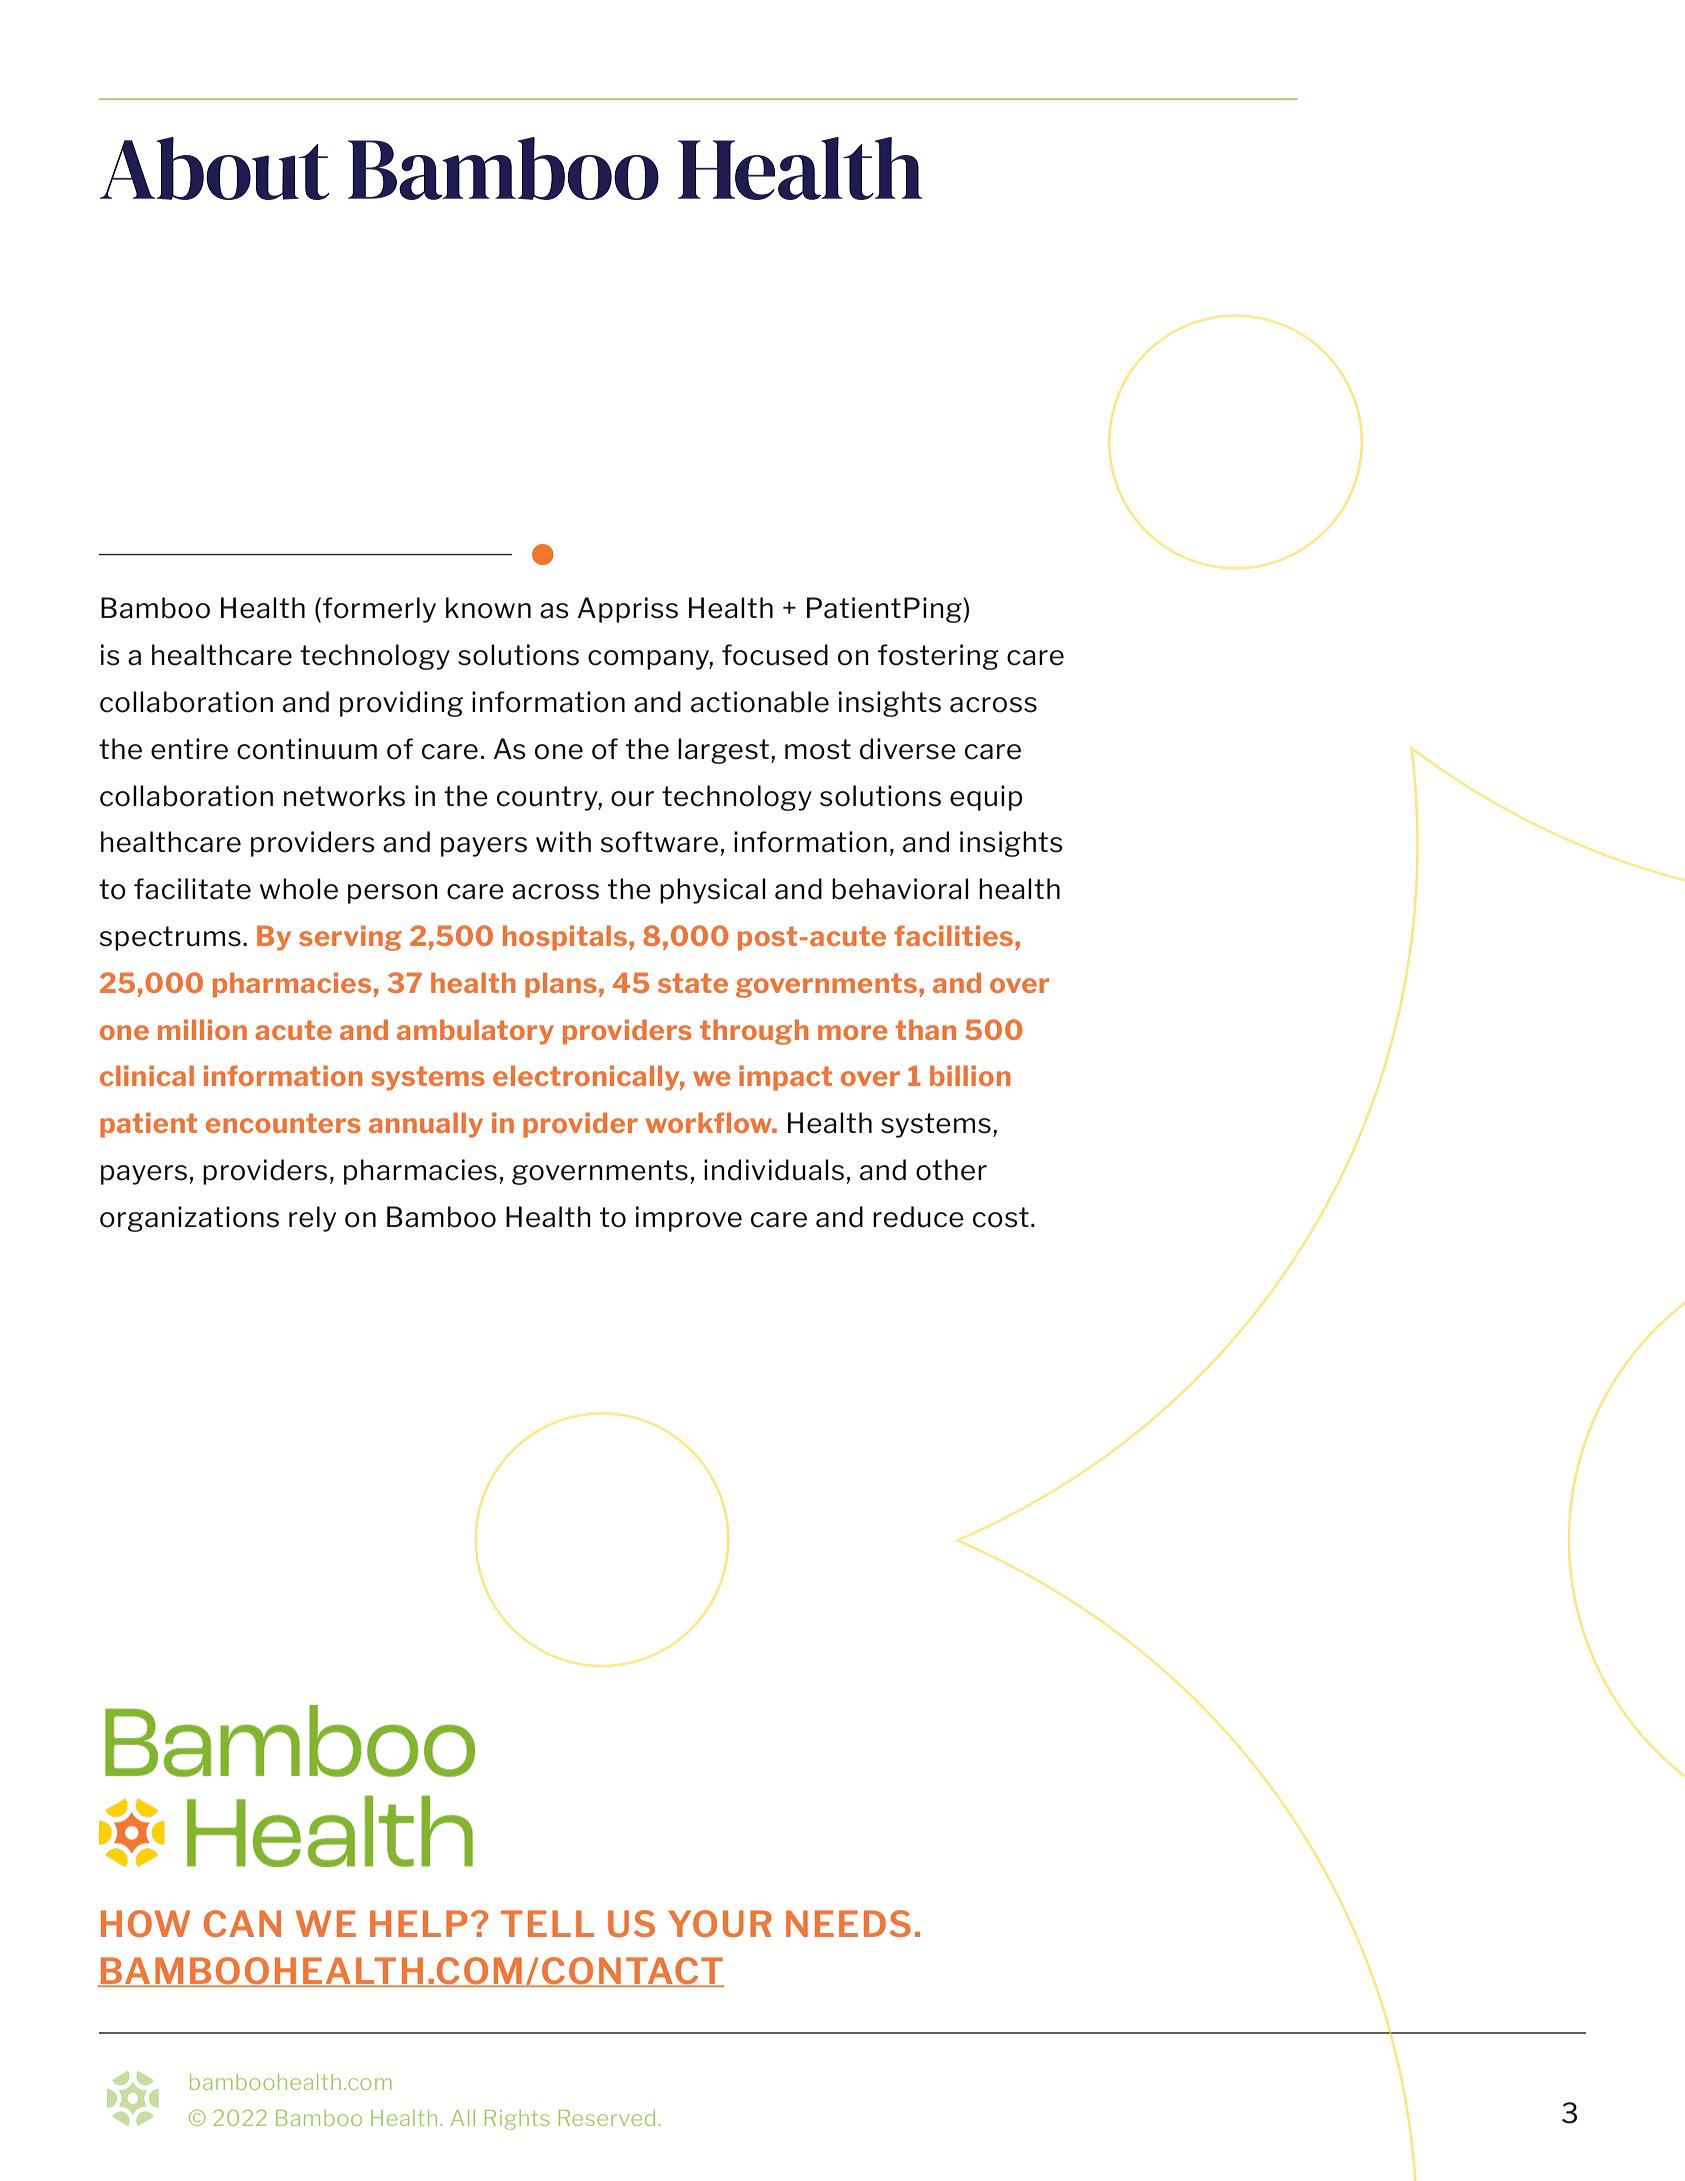  What do you see at coordinates (607, 2118) in the image?
I see `Reserved` at bounding box center [607, 2118].
